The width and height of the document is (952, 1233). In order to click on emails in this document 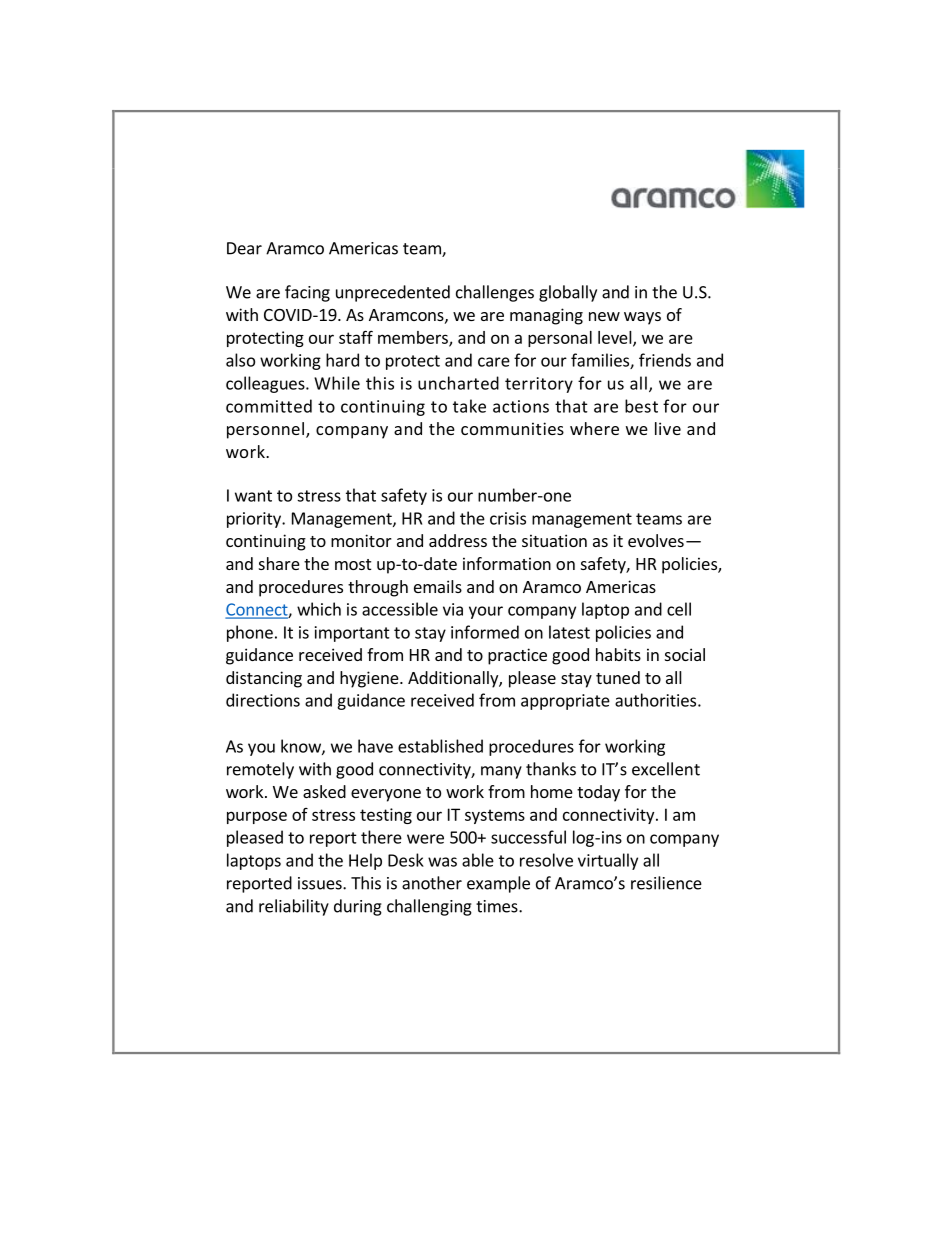, I will do `click(438, 586)`.
